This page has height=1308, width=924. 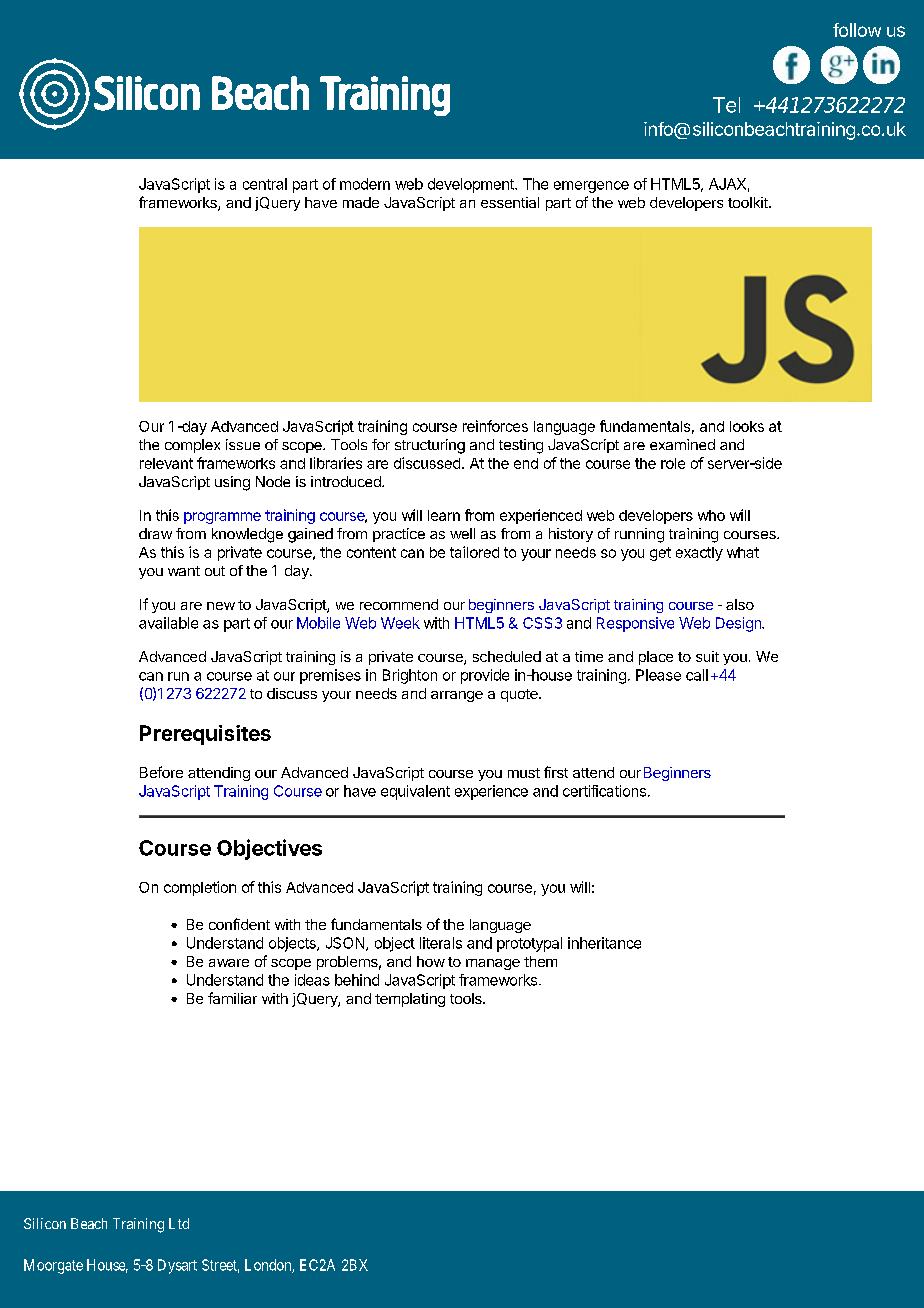 What do you see at coordinates (604, 943) in the page?
I see `inheritance` at bounding box center [604, 943].
